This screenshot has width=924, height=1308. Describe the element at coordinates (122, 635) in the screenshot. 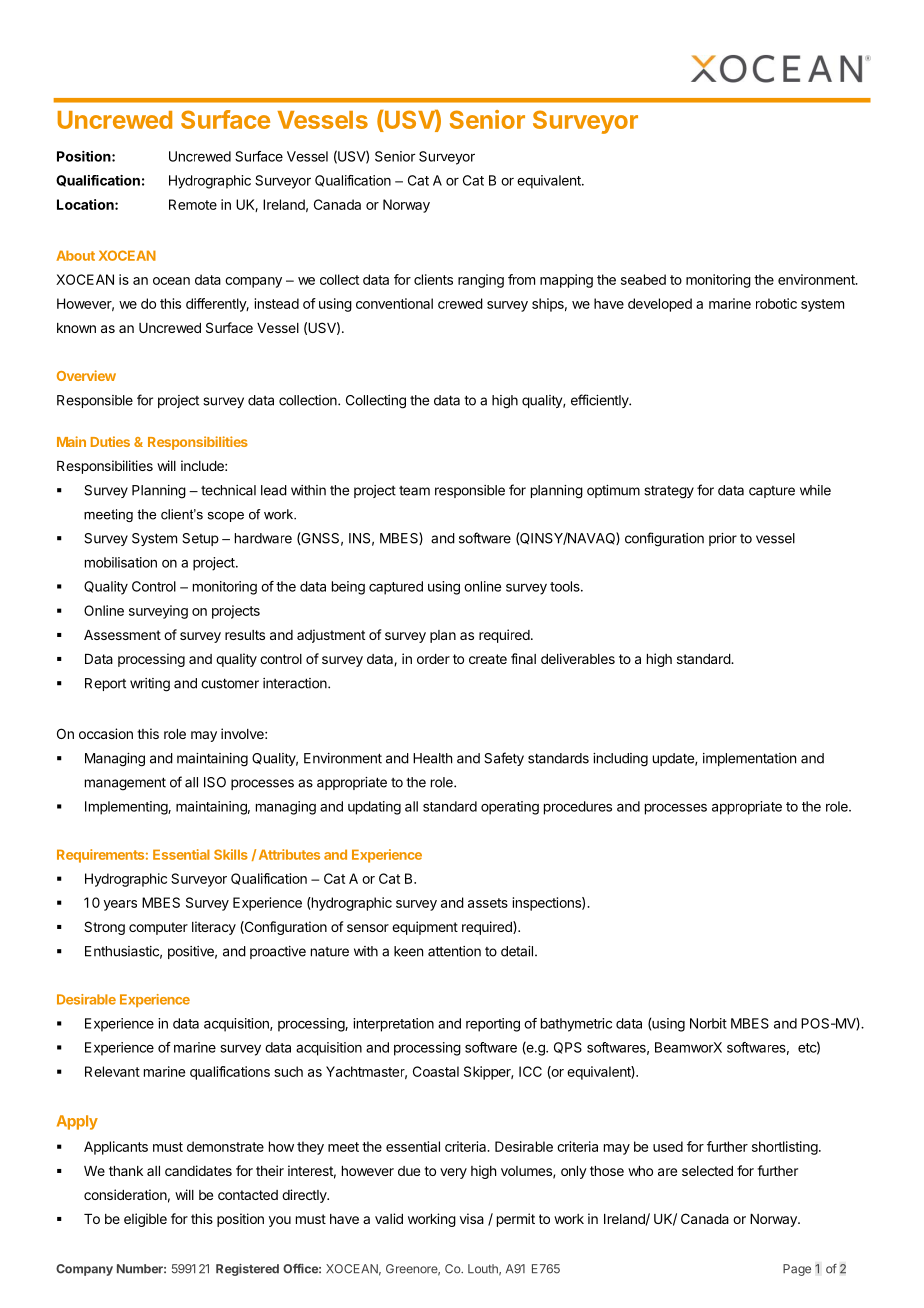

I see `Assessment` at that location.
